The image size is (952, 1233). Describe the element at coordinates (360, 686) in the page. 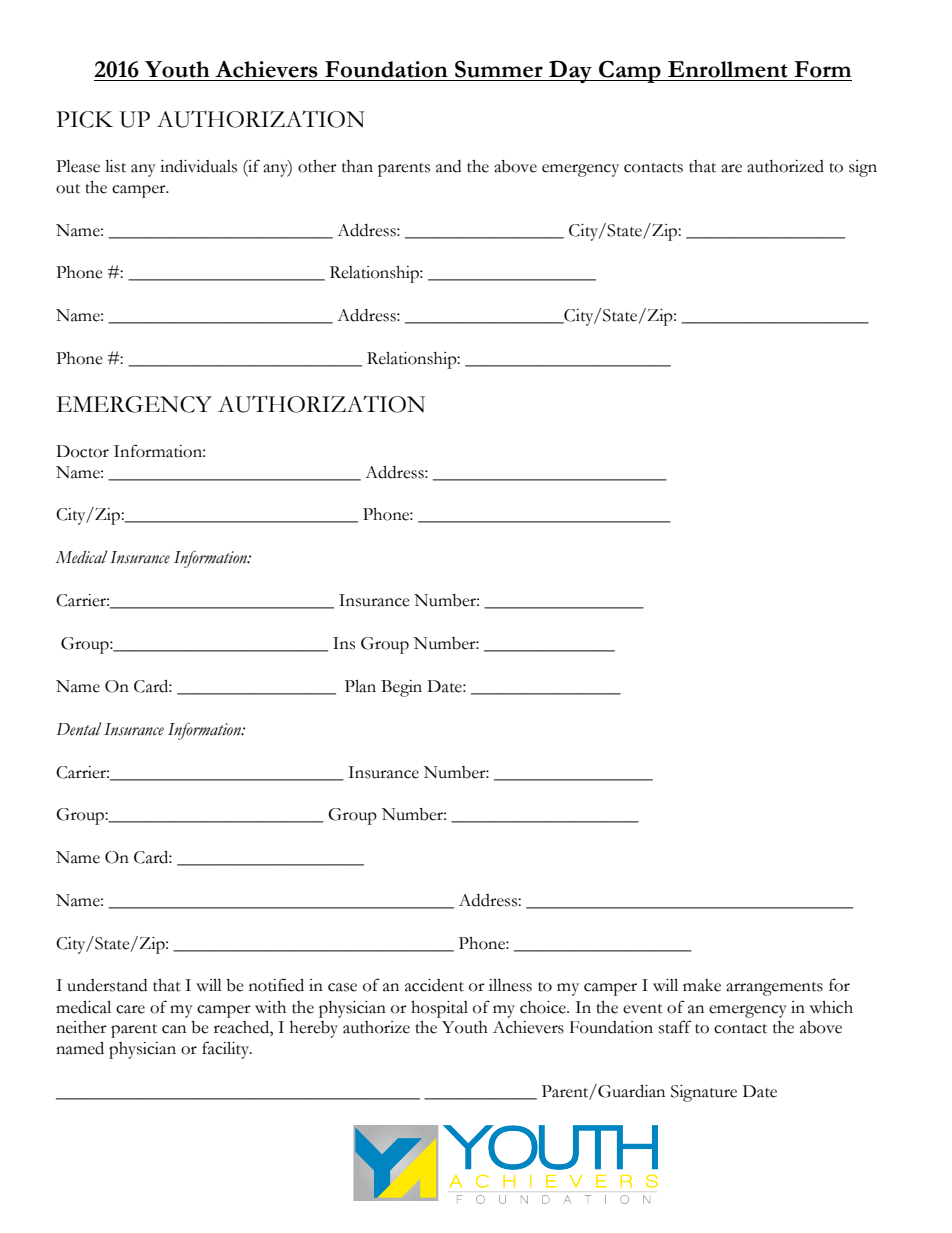

I see `Plan` at that location.
